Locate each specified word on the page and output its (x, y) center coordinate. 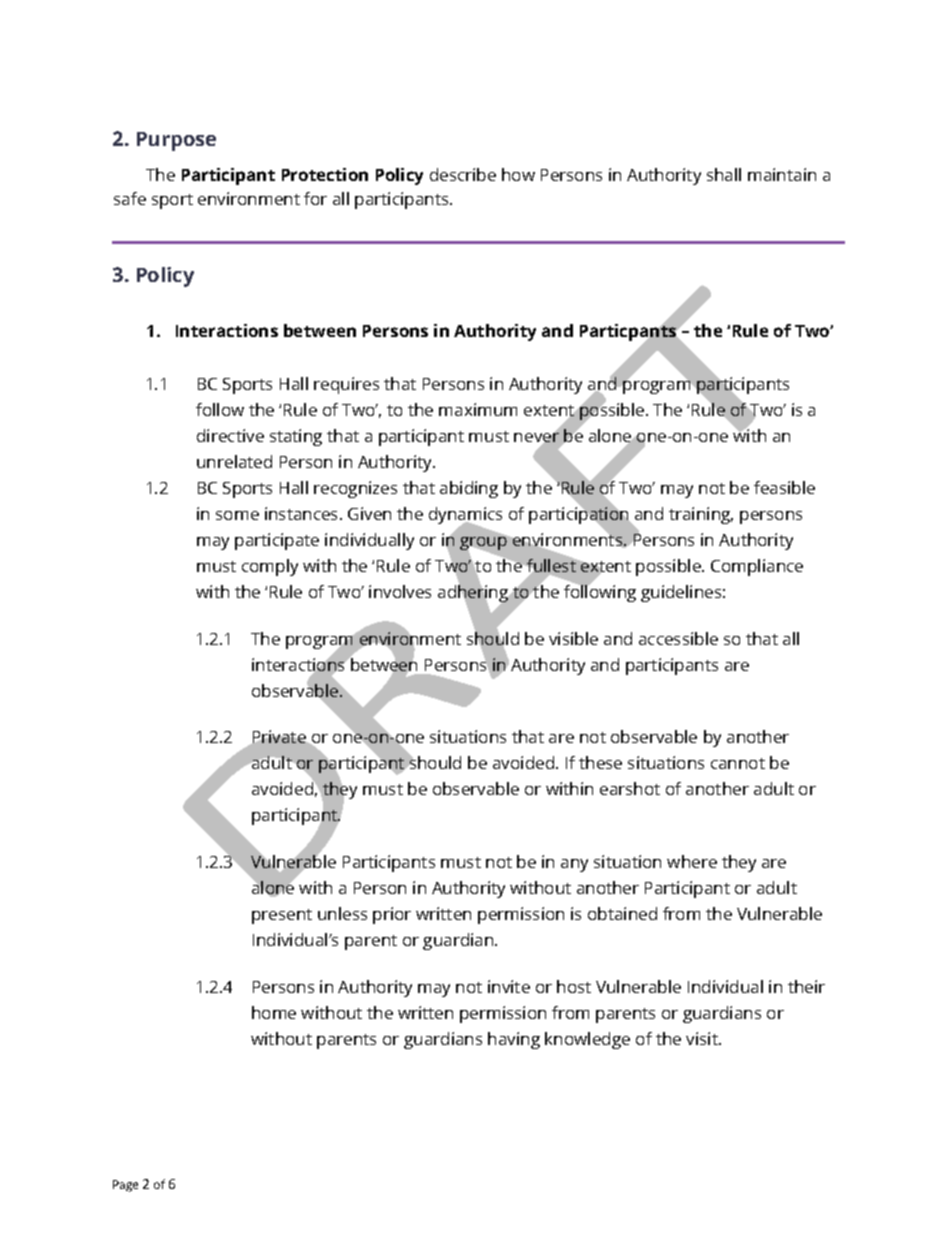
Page (125, 1186)
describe (463, 174)
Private (279, 736)
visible (573, 638)
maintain (782, 174)
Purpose (176, 141)
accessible (678, 638)
